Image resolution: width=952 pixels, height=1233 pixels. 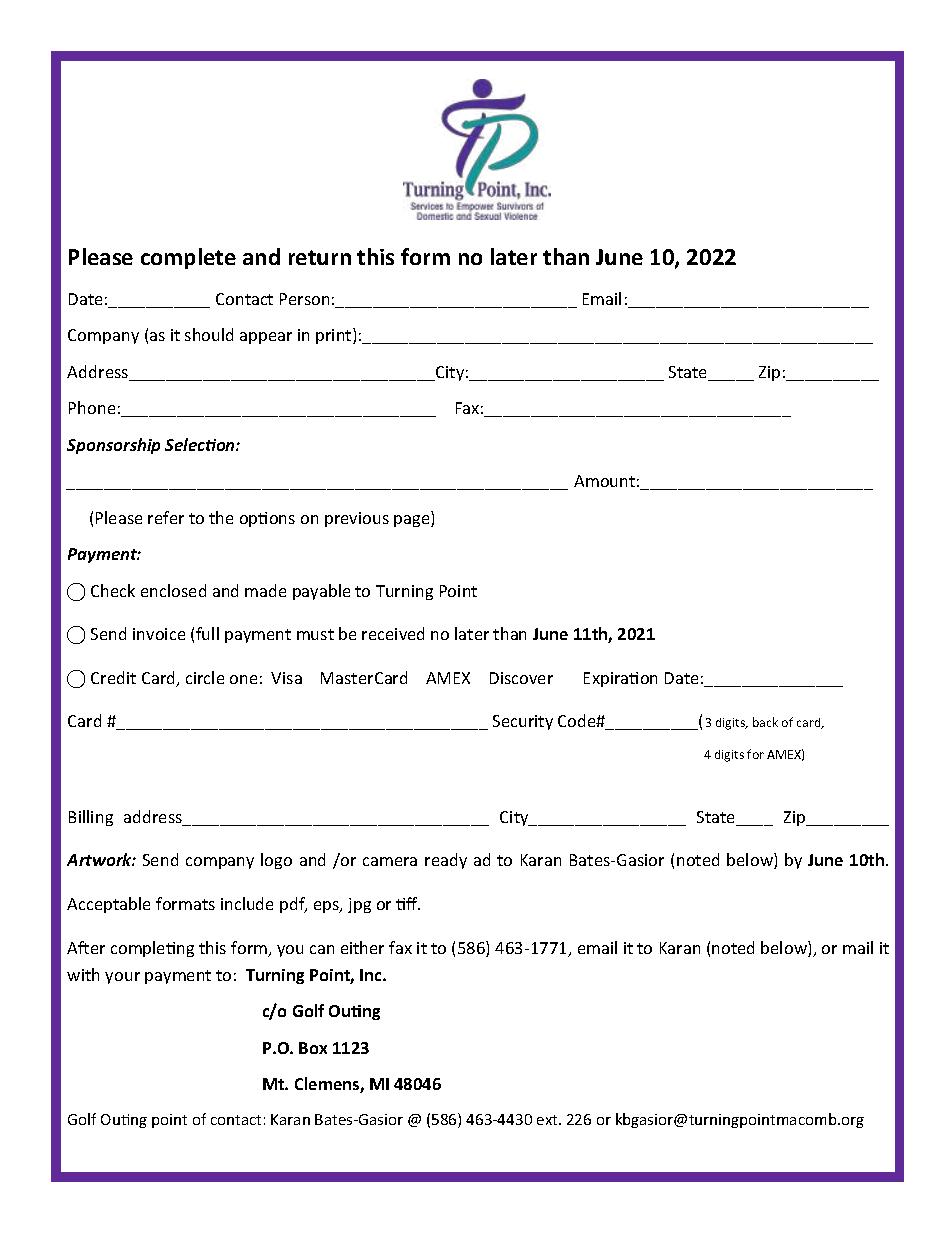 I want to click on Acceptable, so click(x=108, y=905).
